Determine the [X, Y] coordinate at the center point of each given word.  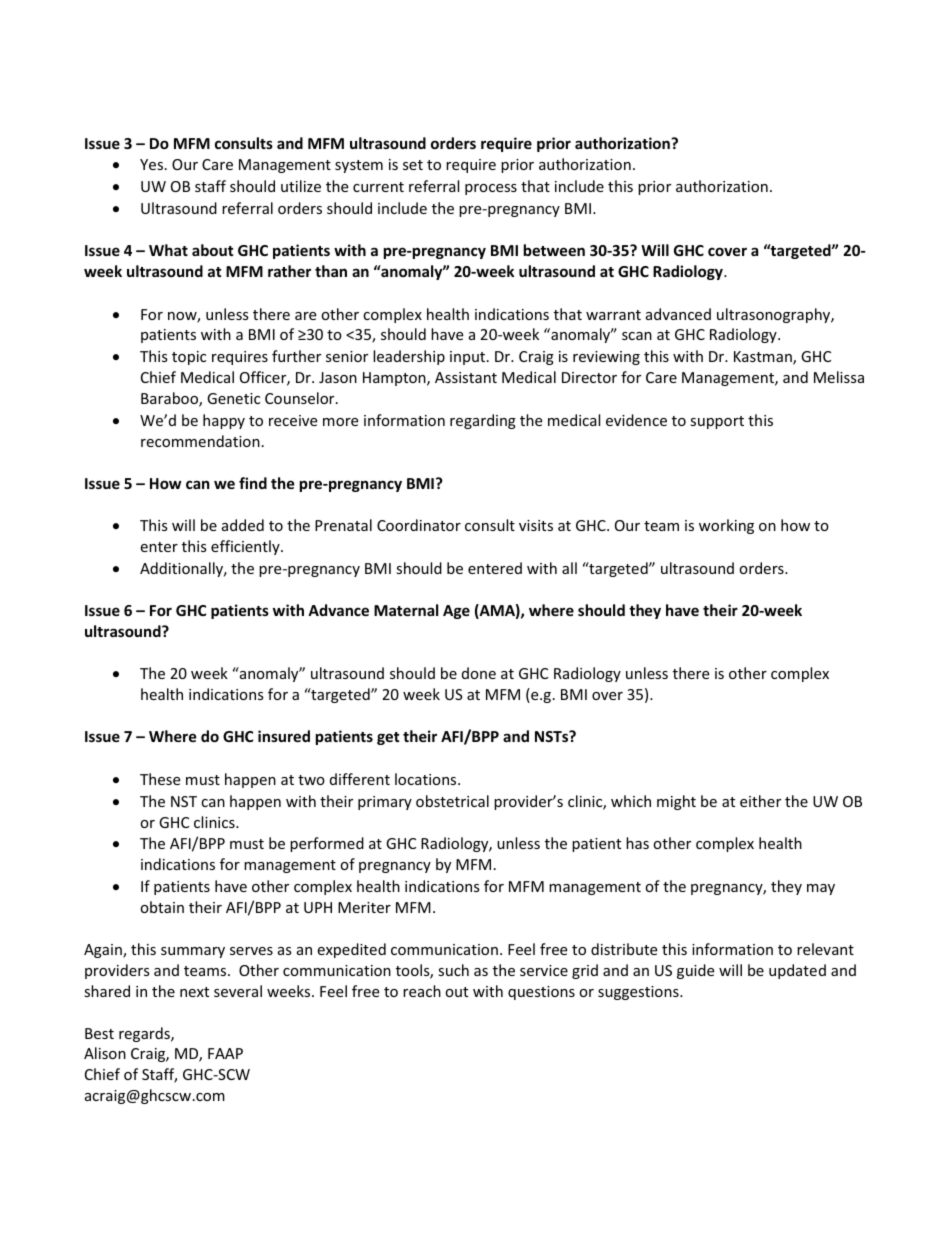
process [491, 189]
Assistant [466, 377]
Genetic [233, 398]
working [726, 526]
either [760, 801]
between [554, 250]
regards [145, 1034]
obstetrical [452, 801]
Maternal [406, 610]
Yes [153, 164]
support [717, 422]
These [160, 779]
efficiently [246, 547]
